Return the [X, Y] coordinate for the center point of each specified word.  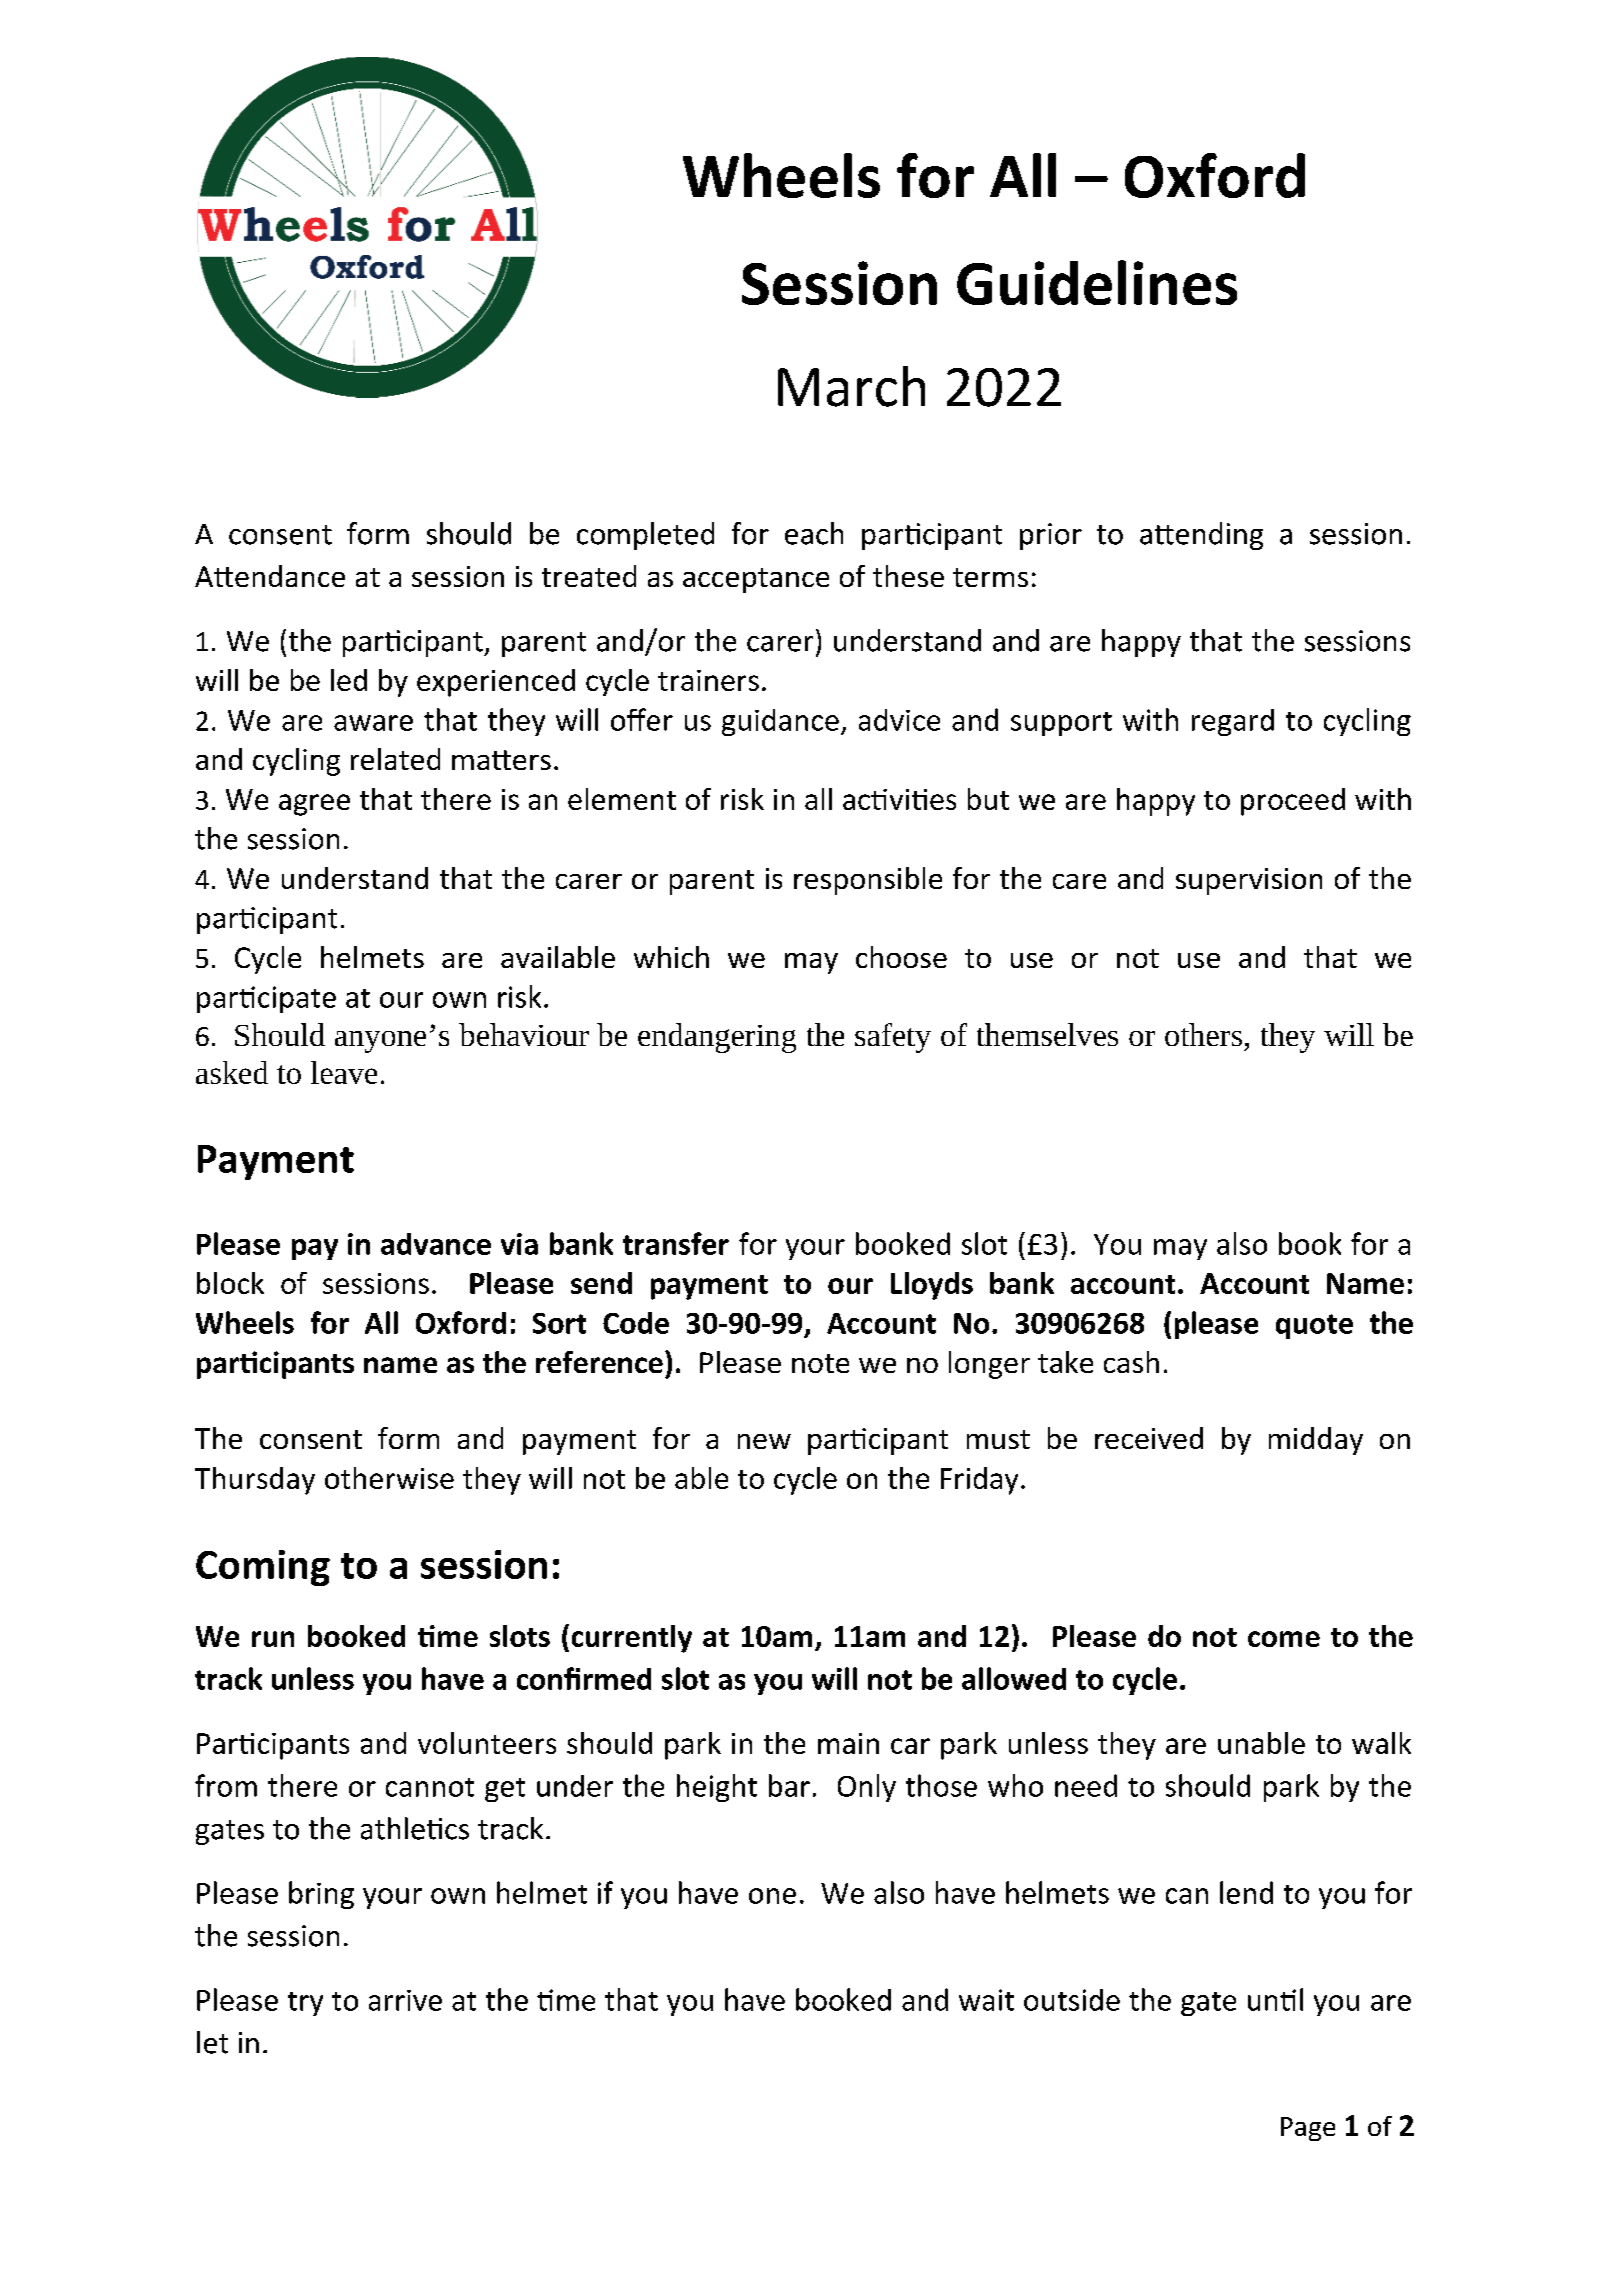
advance [436, 1244]
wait [986, 2000]
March [851, 386]
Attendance [270, 576]
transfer [676, 1243]
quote [1314, 1326]
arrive [405, 2000]
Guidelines [1097, 282]
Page [1308, 2129]
